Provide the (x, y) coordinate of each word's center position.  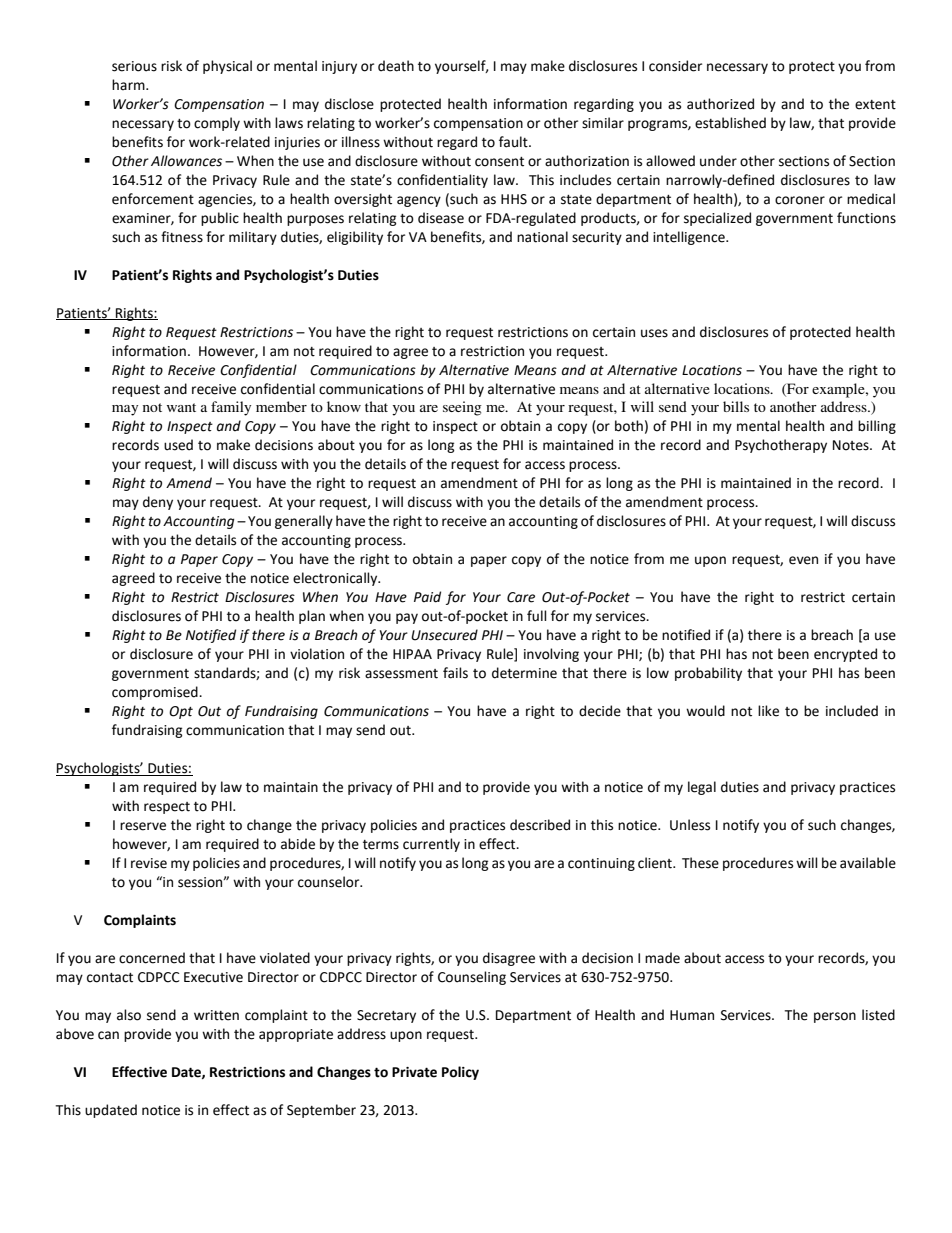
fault (514, 142)
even (803, 560)
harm (129, 85)
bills (736, 406)
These (700, 863)
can (108, 1035)
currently (431, 845)
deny (158, 503)
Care (521, 597)
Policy (460, 1073)
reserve (143, 826)
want (181, 407)
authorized (720, 104)
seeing (462, 408)
